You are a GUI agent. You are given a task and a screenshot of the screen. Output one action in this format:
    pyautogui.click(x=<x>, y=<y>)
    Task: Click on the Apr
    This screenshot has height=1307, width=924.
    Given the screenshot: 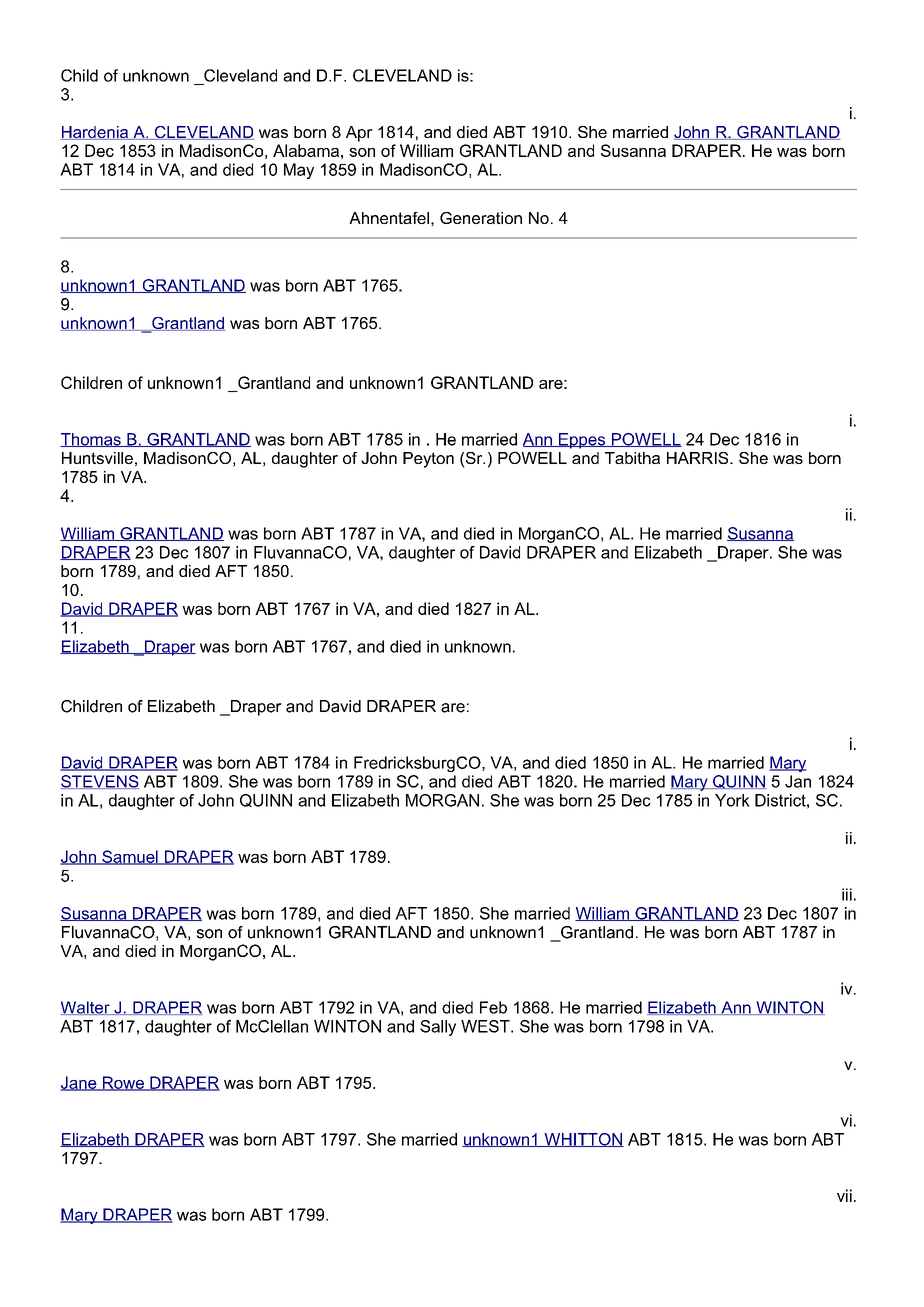 What is the action you would take?
    pyautogui.click(x=359, y=134)
